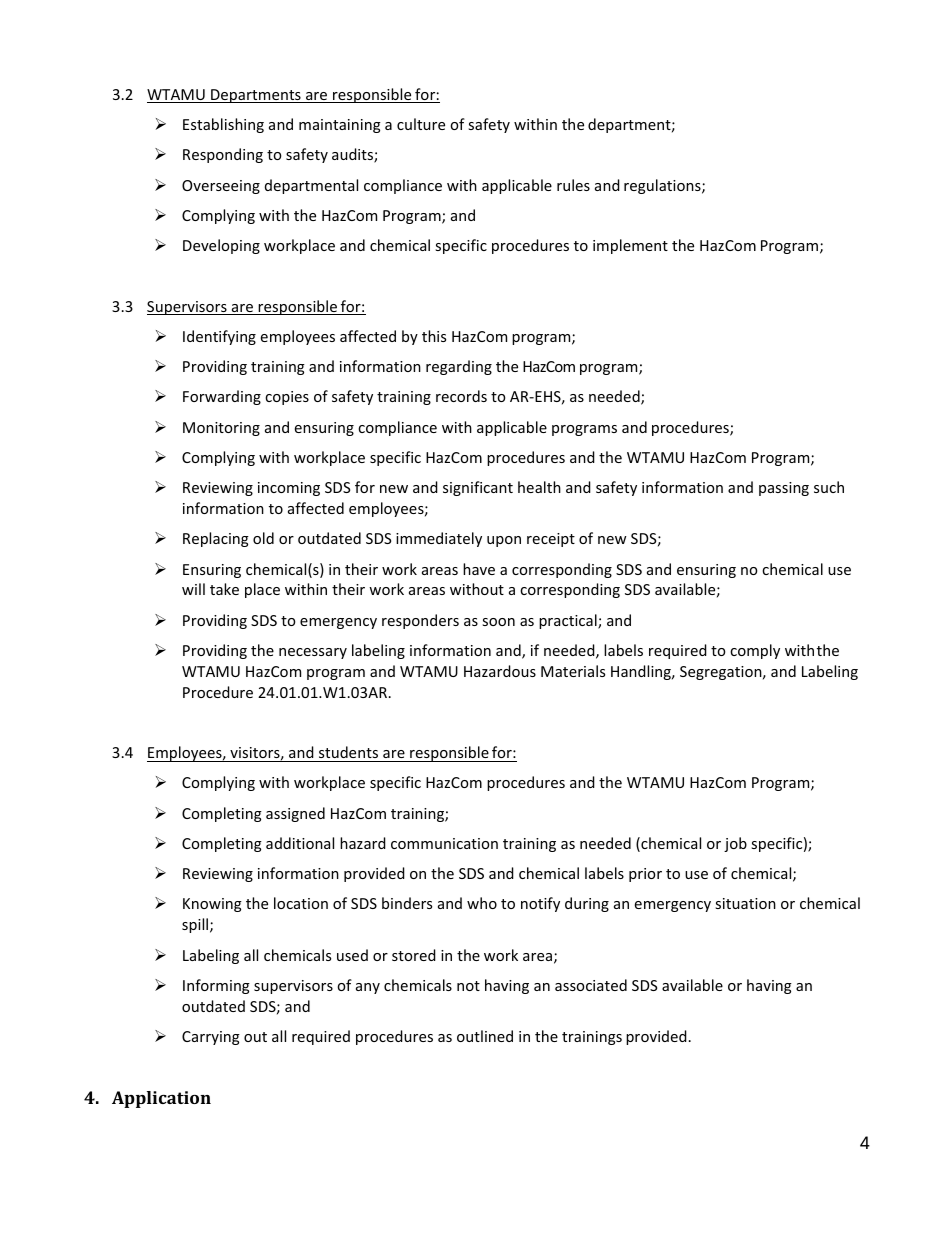 Image resolution: width=952 pixels, height=1233 pixels. I want to click on soon, so click(498, 622).
